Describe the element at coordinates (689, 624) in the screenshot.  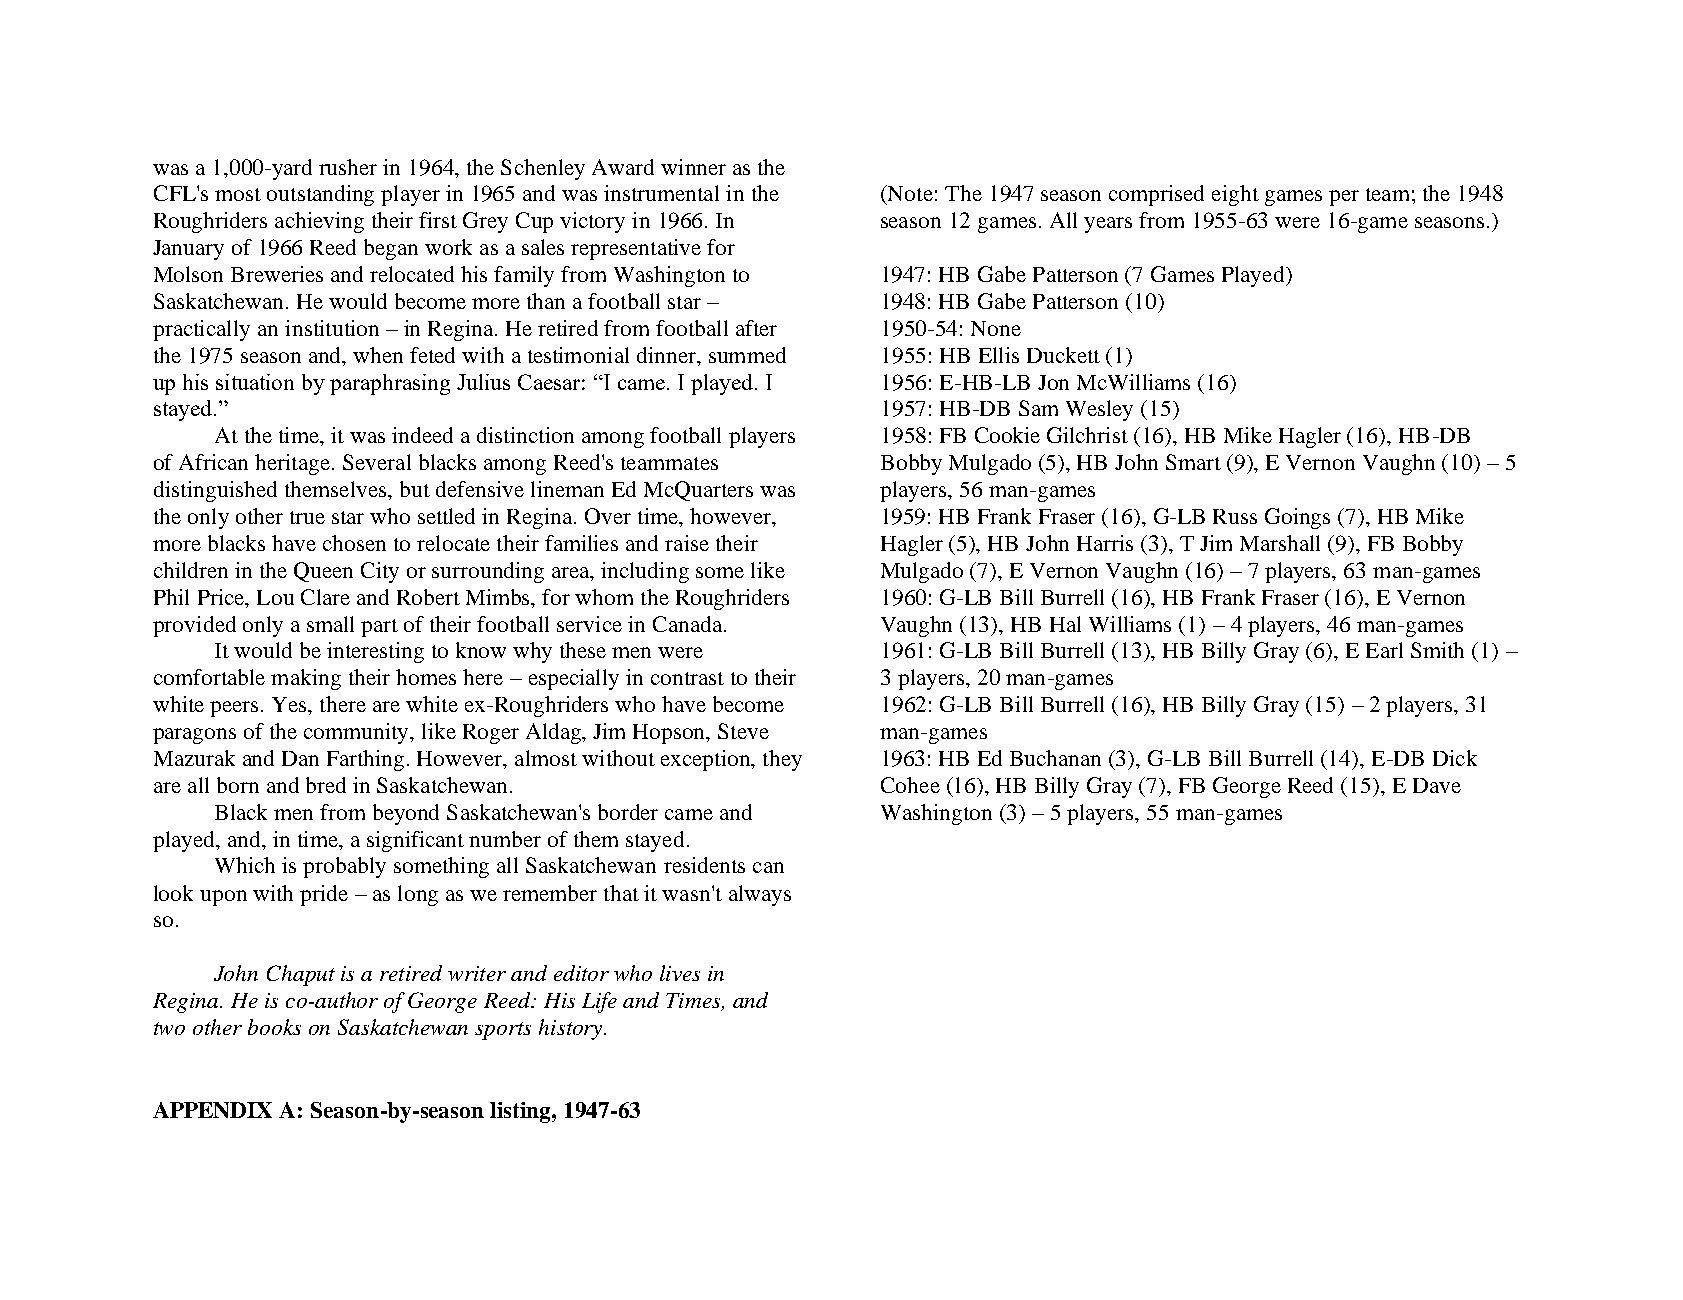
I see `Canada` at that location.
